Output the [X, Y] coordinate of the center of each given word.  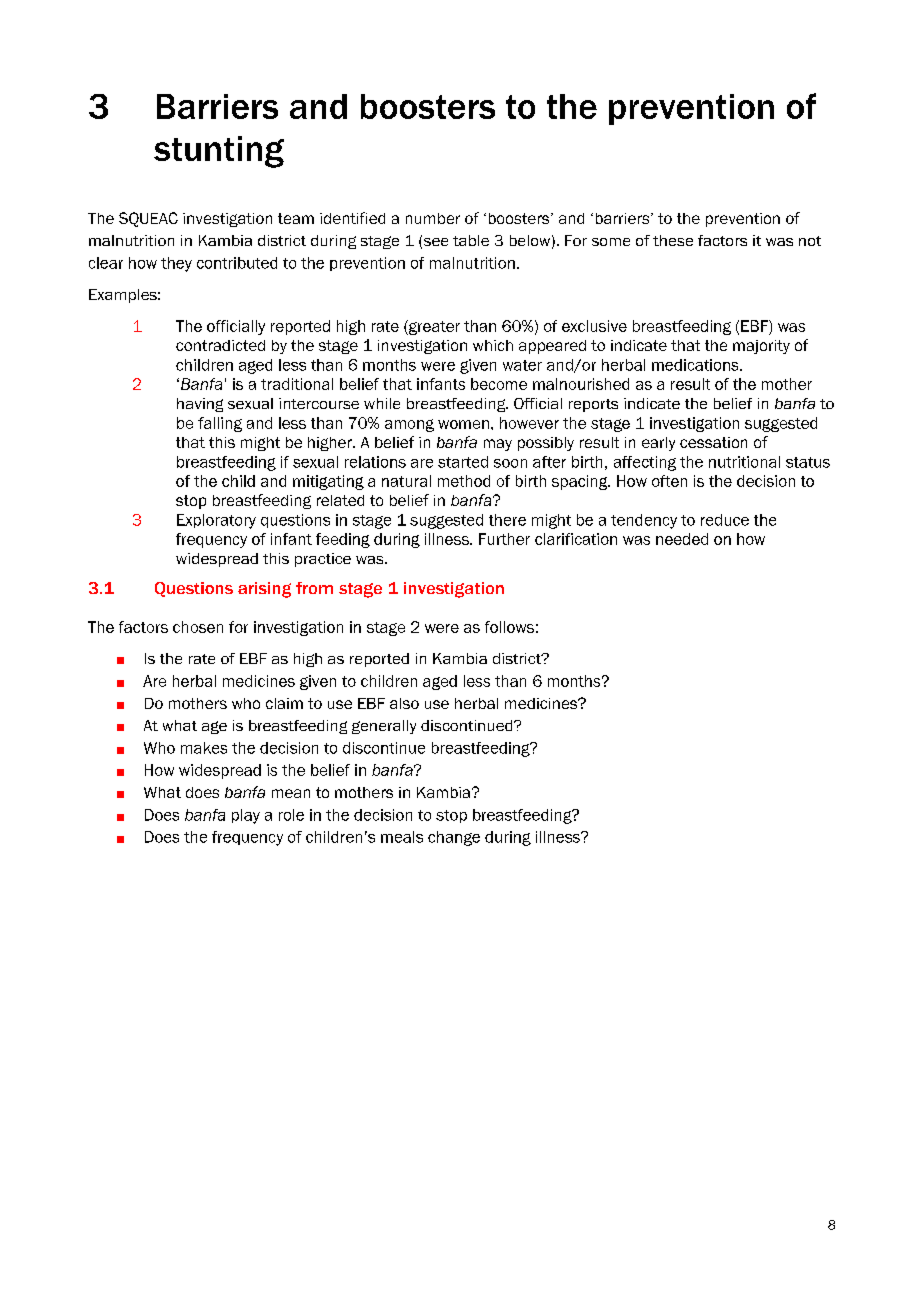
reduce [725, 520]
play [246, 816]
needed [682, 539]
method [464, 481]
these [673, 240]
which [493, 345]
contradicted [220, 345]
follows [509, 627]
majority [761, 347]
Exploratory [216, 521]
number [433, 218]
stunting [219, 152]
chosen [198, 627]
